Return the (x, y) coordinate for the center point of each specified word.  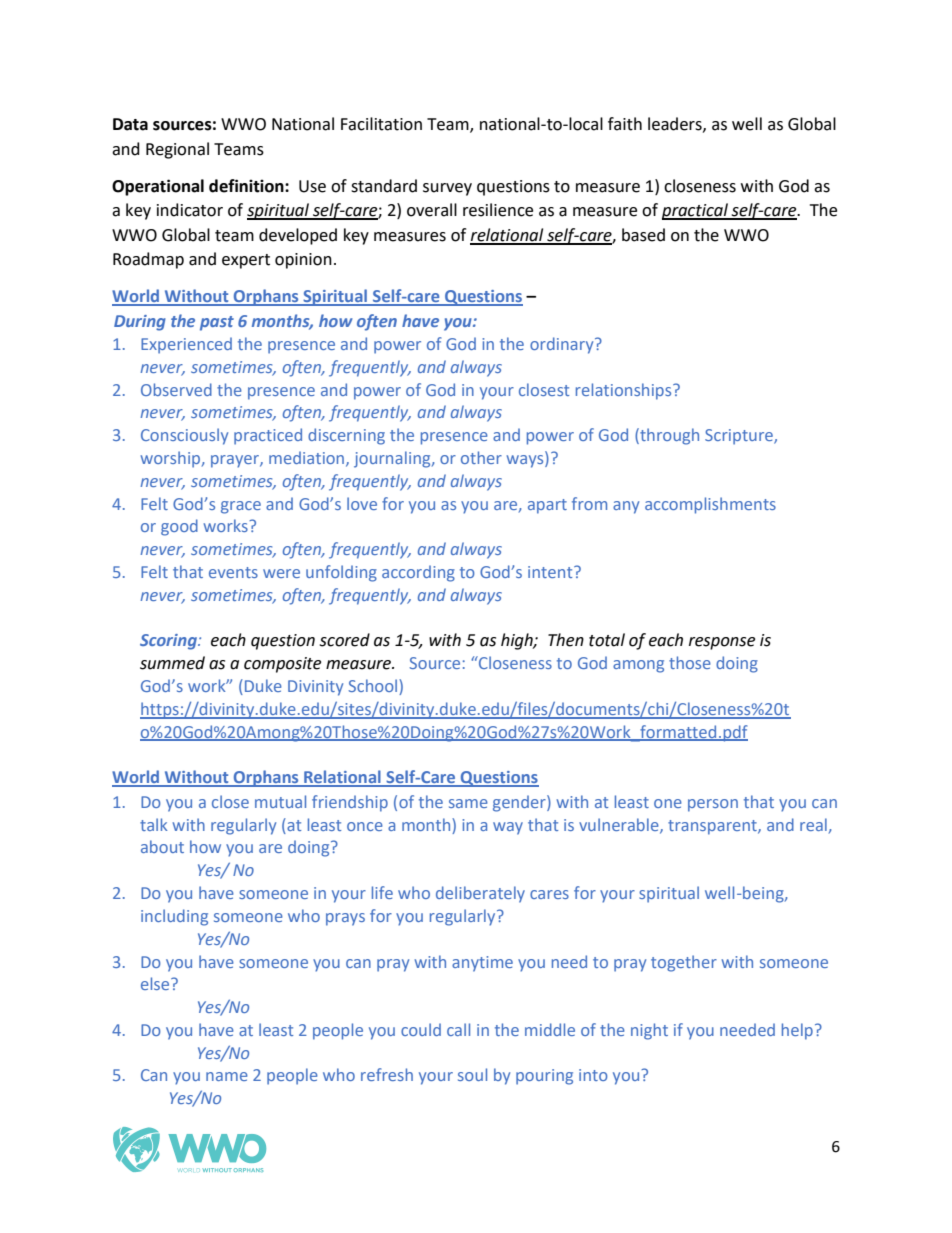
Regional (177, 150)
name (227, 1076)
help (797, 1031)
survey (447, 189)
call (458, 1029)
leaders (676, 124)
